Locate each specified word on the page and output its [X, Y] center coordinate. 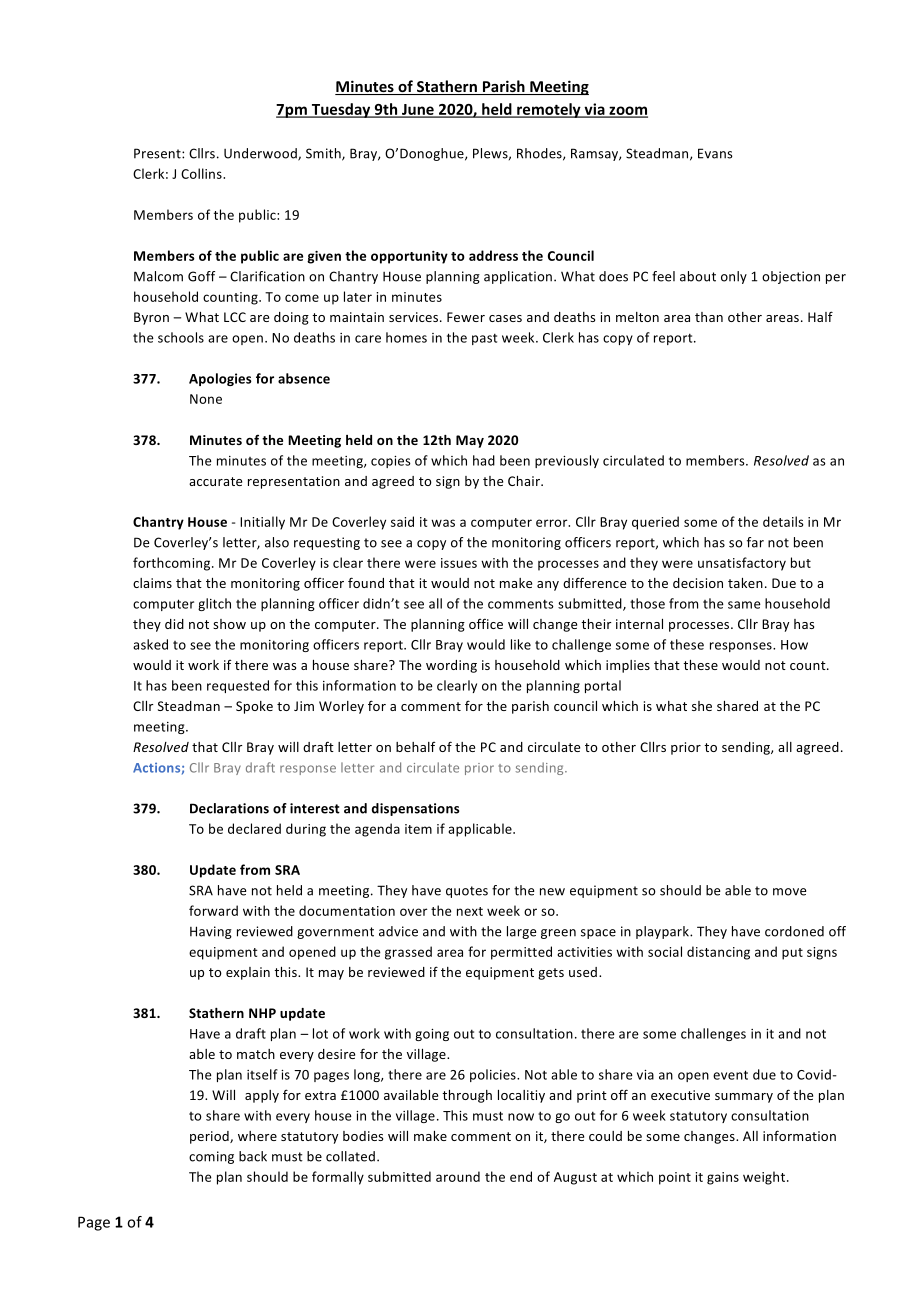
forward [213, 910]
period [210, 1137]
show [229, 624]
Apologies [220, 379]
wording [451, 666]
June [418, 110]
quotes [467, 892]
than [709, 317]
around [458, 1176]
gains [723, 1178]
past [484, 339]
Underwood [261, 154]
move [789, 892]
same [744, 605]
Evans [715, 153]
